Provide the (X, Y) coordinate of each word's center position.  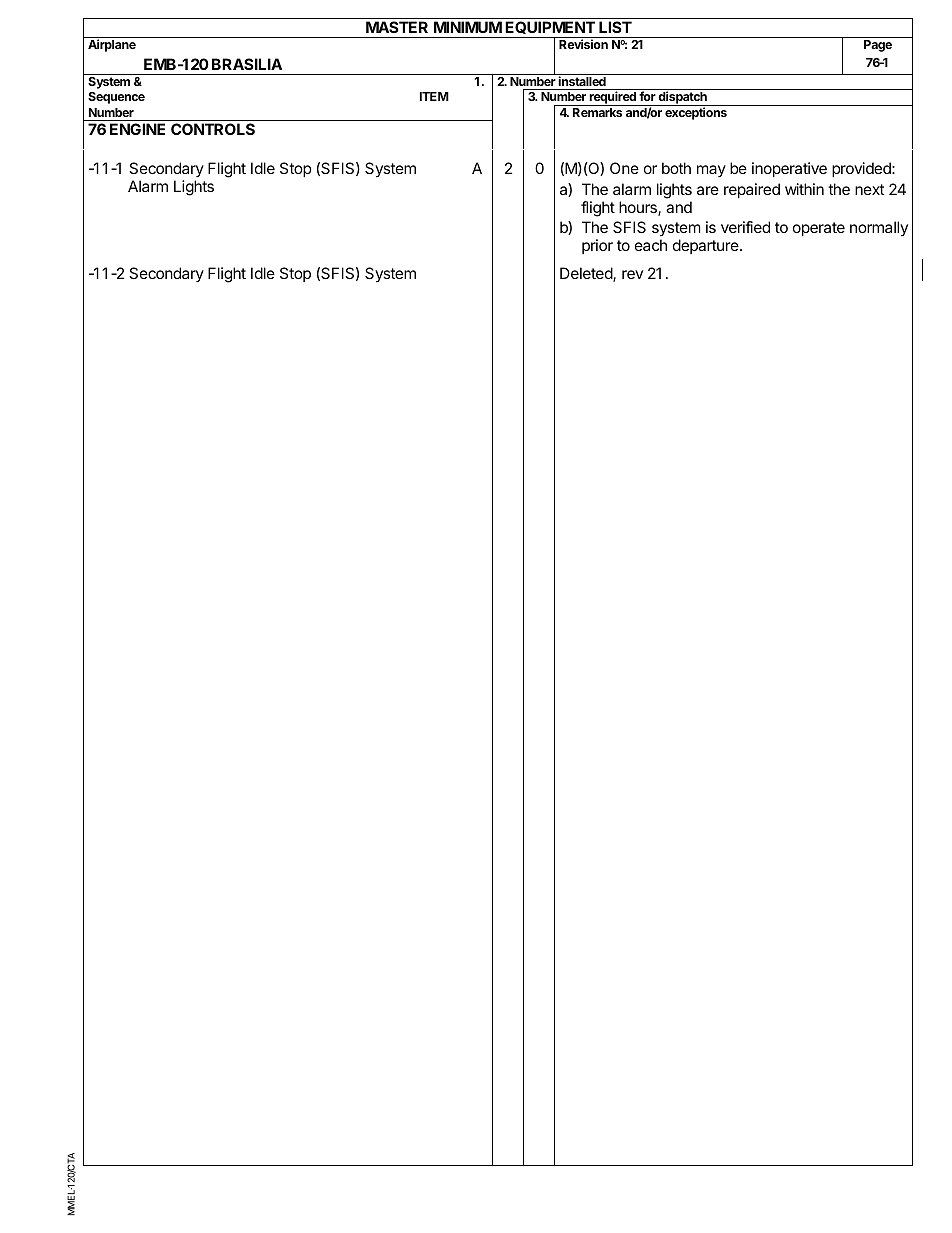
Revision (583, 44)
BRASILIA (247, 64)
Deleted (587, 274)
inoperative (789, 169)
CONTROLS (213, 129)
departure (707, 246)
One (624, 168)
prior (597, 246)
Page (878, 46)
